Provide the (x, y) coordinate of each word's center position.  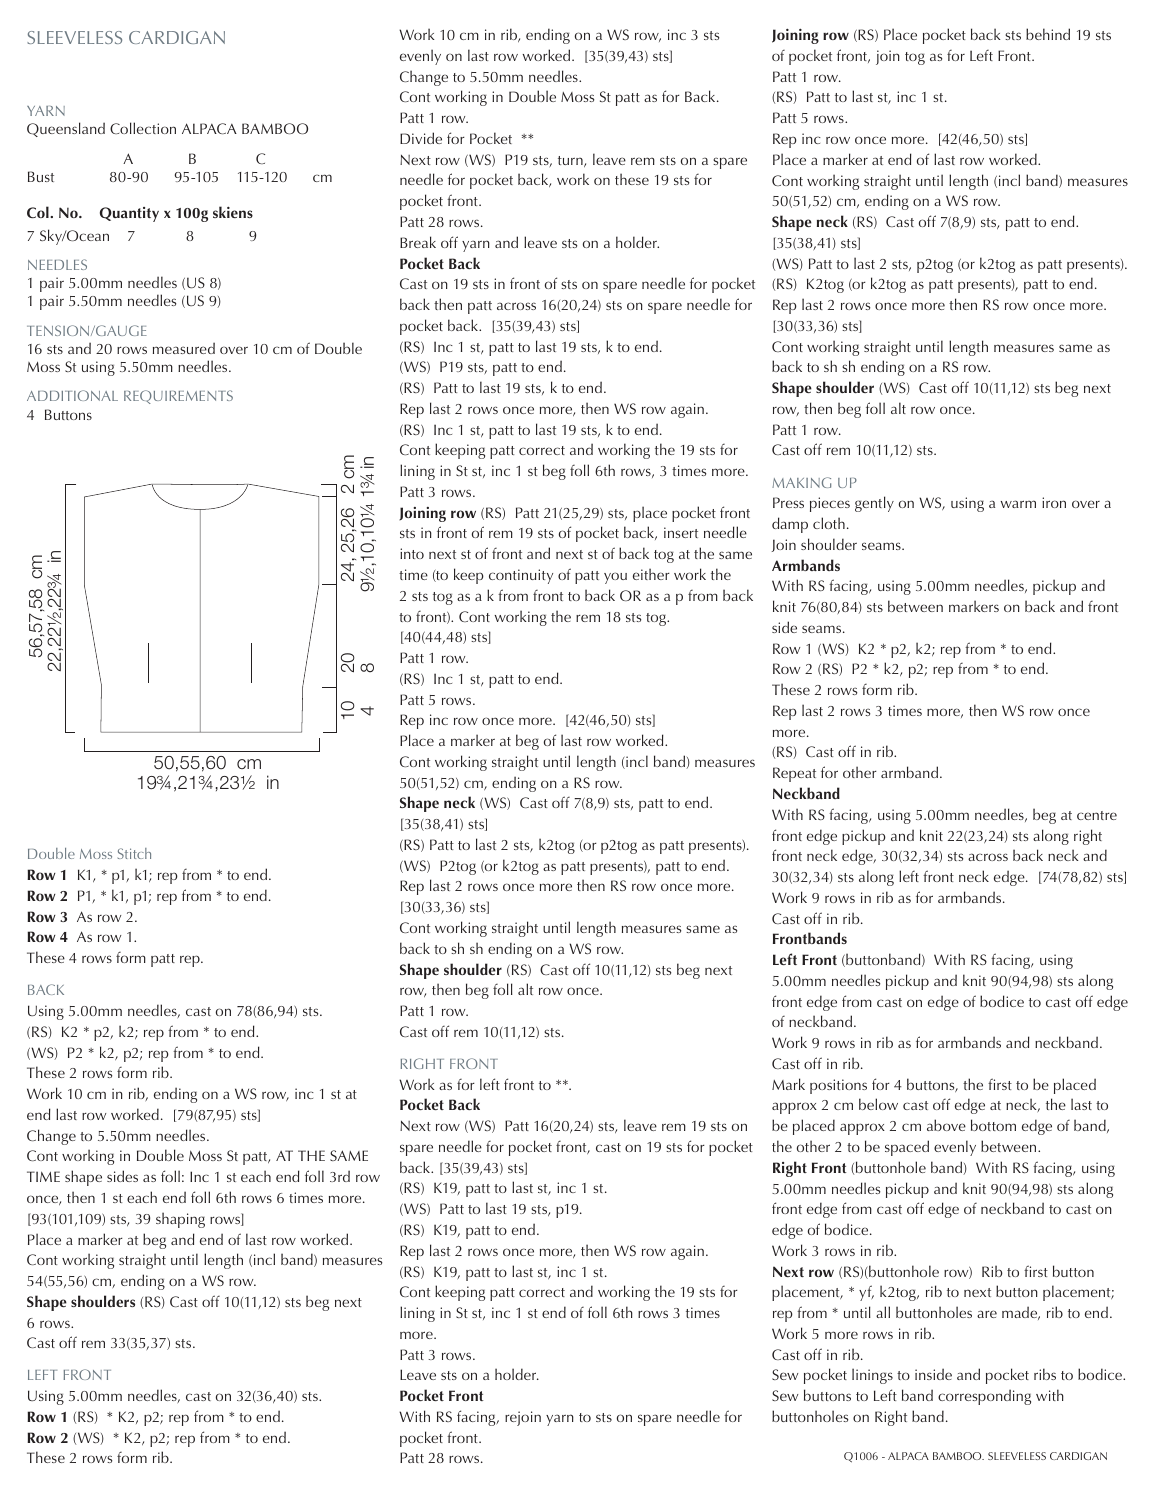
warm (1018, 504)
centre (1097, 815)
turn (571, 161)
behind (1048, 34)
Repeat (794, 774)
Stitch (134, 853)
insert (681, 532)
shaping (180, 1220)
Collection (143, 128)
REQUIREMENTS (178, 397)
